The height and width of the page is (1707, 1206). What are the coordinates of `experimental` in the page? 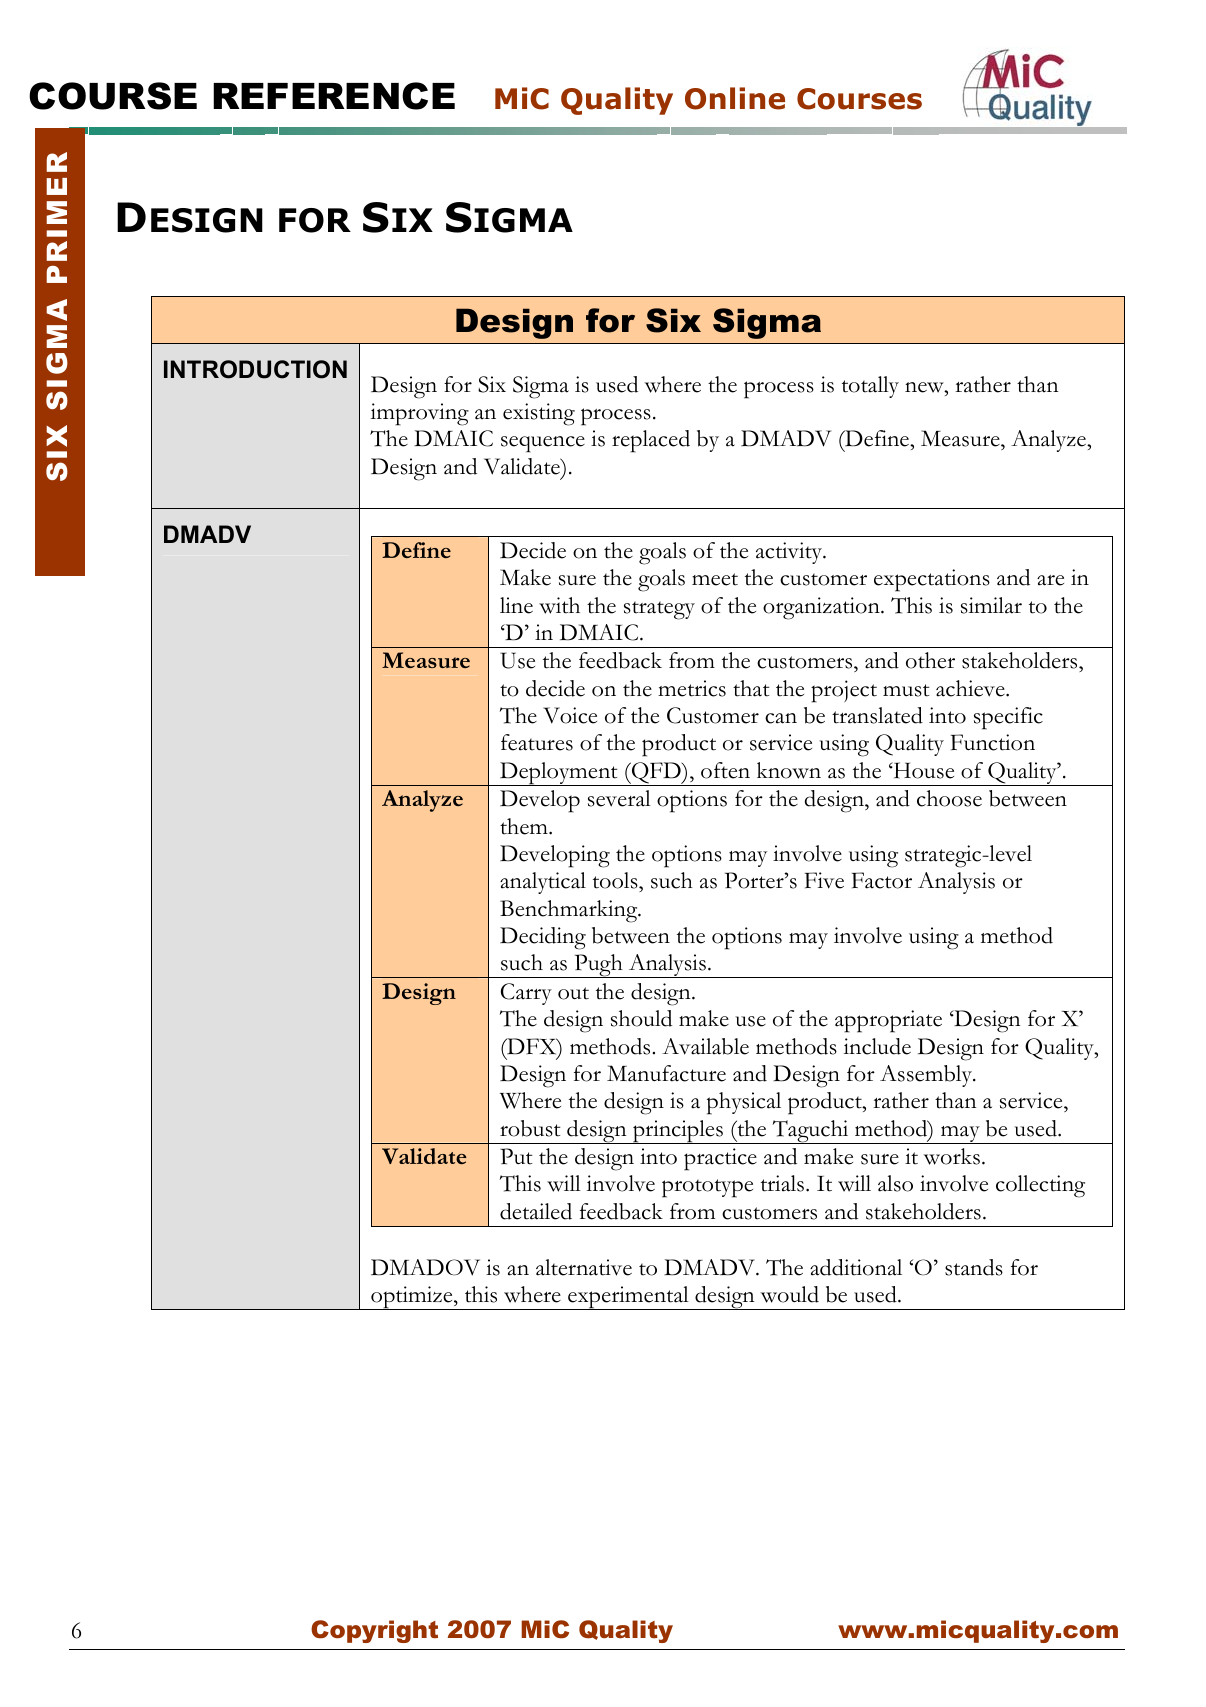 It's located at (628, 1298).
